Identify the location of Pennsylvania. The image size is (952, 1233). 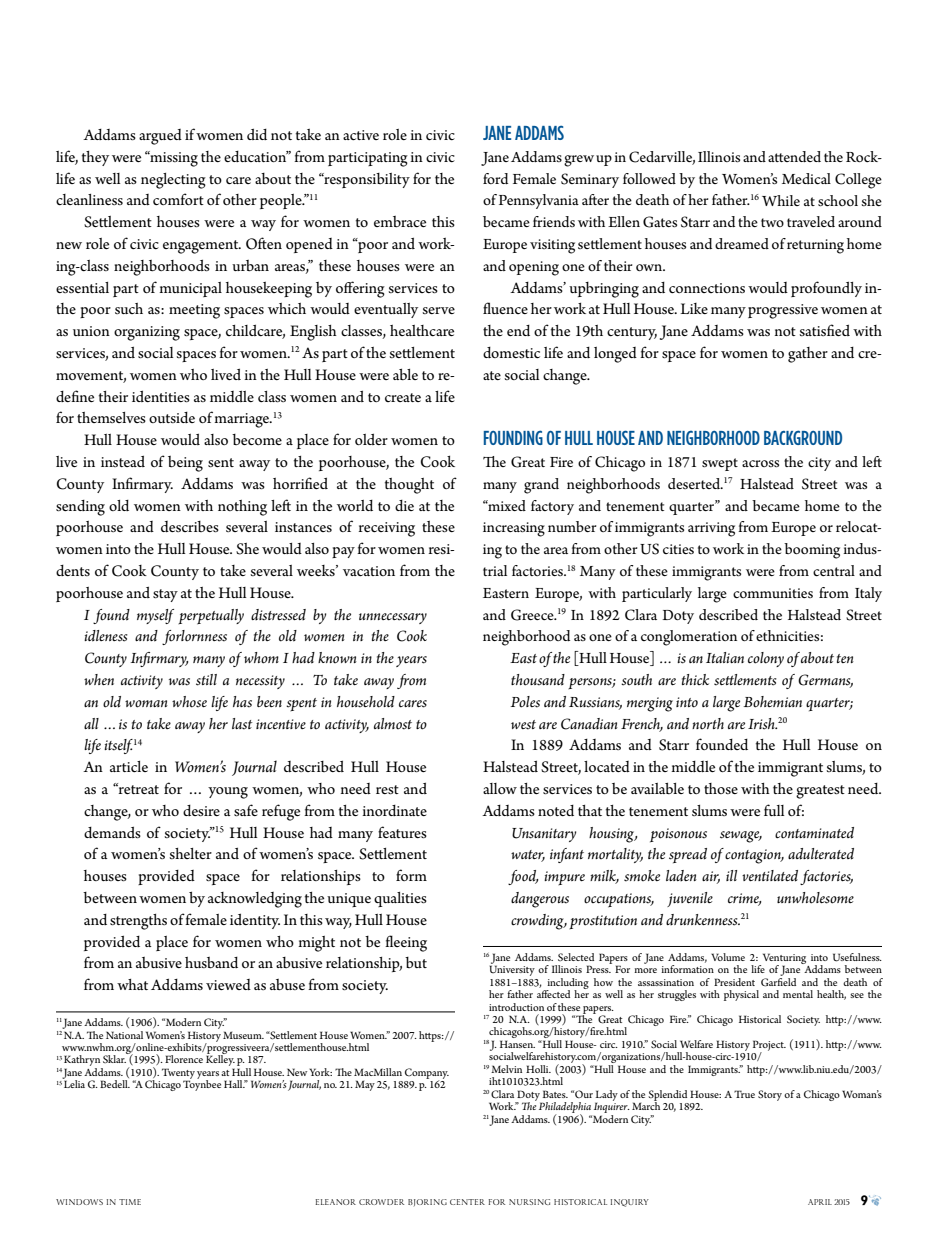
(539, 201).
